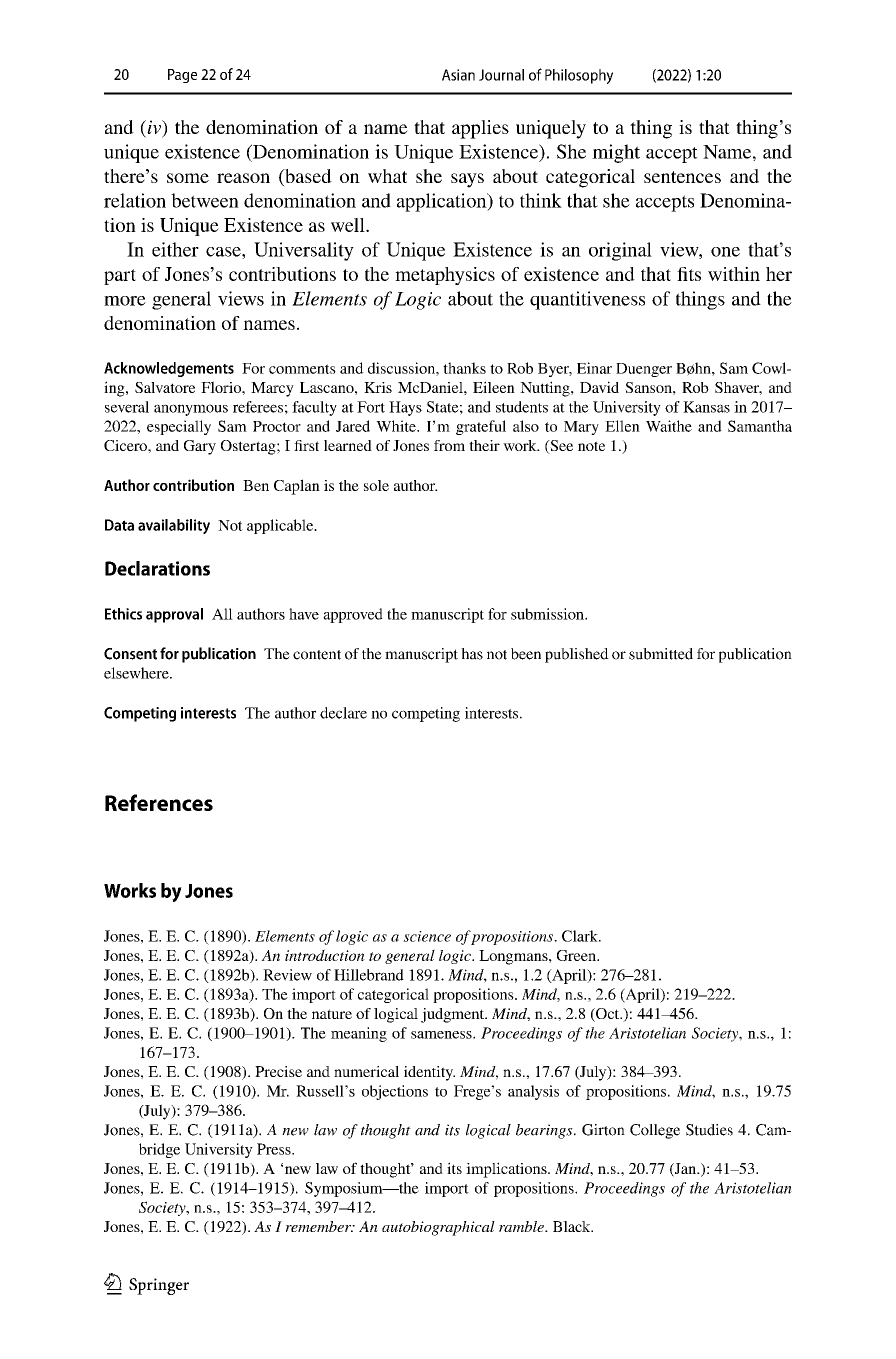 This screenshot has height=1359, width=896. I want to click on Gary, so click(200, 447).
